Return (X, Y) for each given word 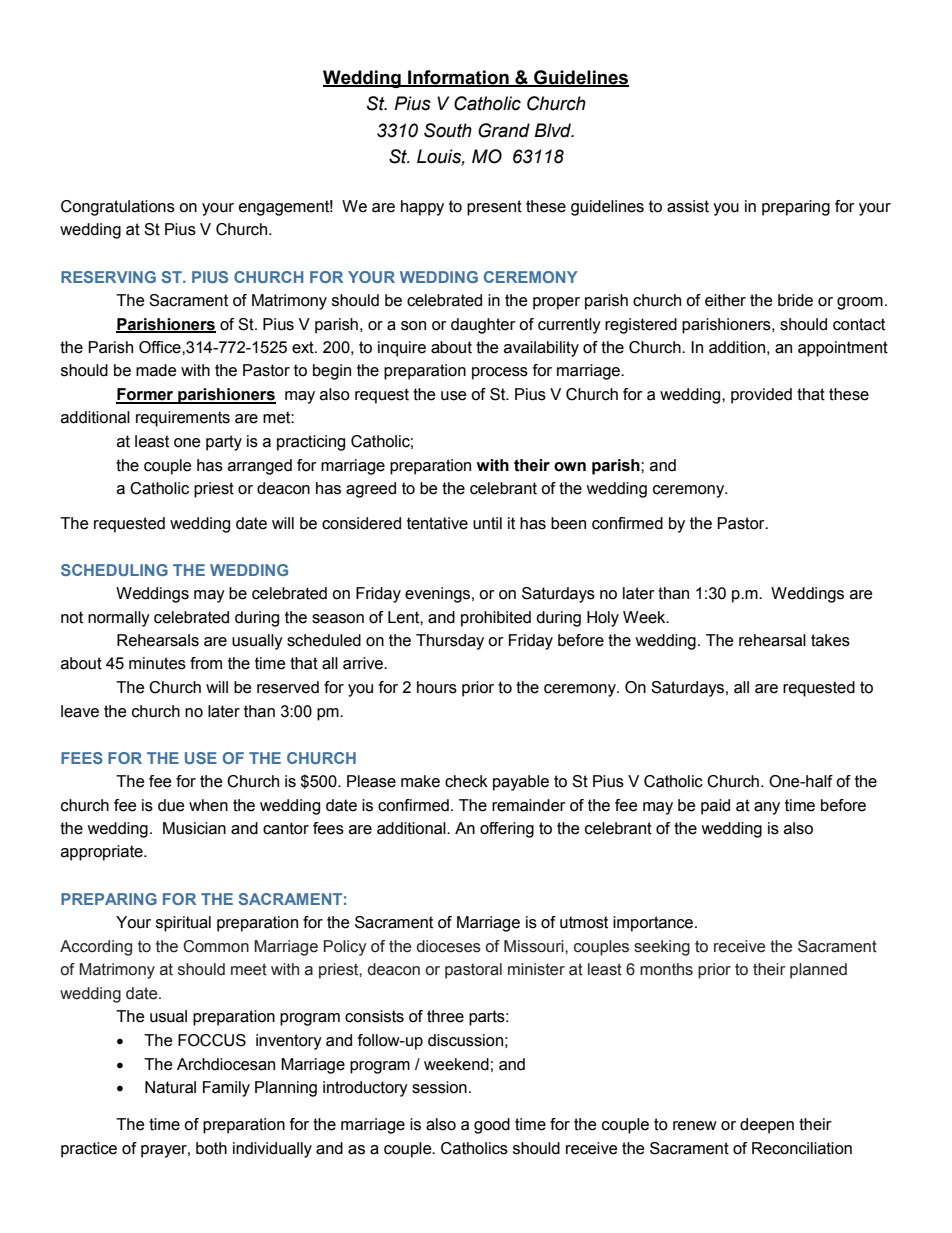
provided (761, 396)
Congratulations (118, 208)
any (767, 808)
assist (688, 206)
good (492, 1126)
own (570, 467)
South (448, 130)
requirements (183, 419)
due (171, 805)
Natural (170, 1087)
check (466, 781)
